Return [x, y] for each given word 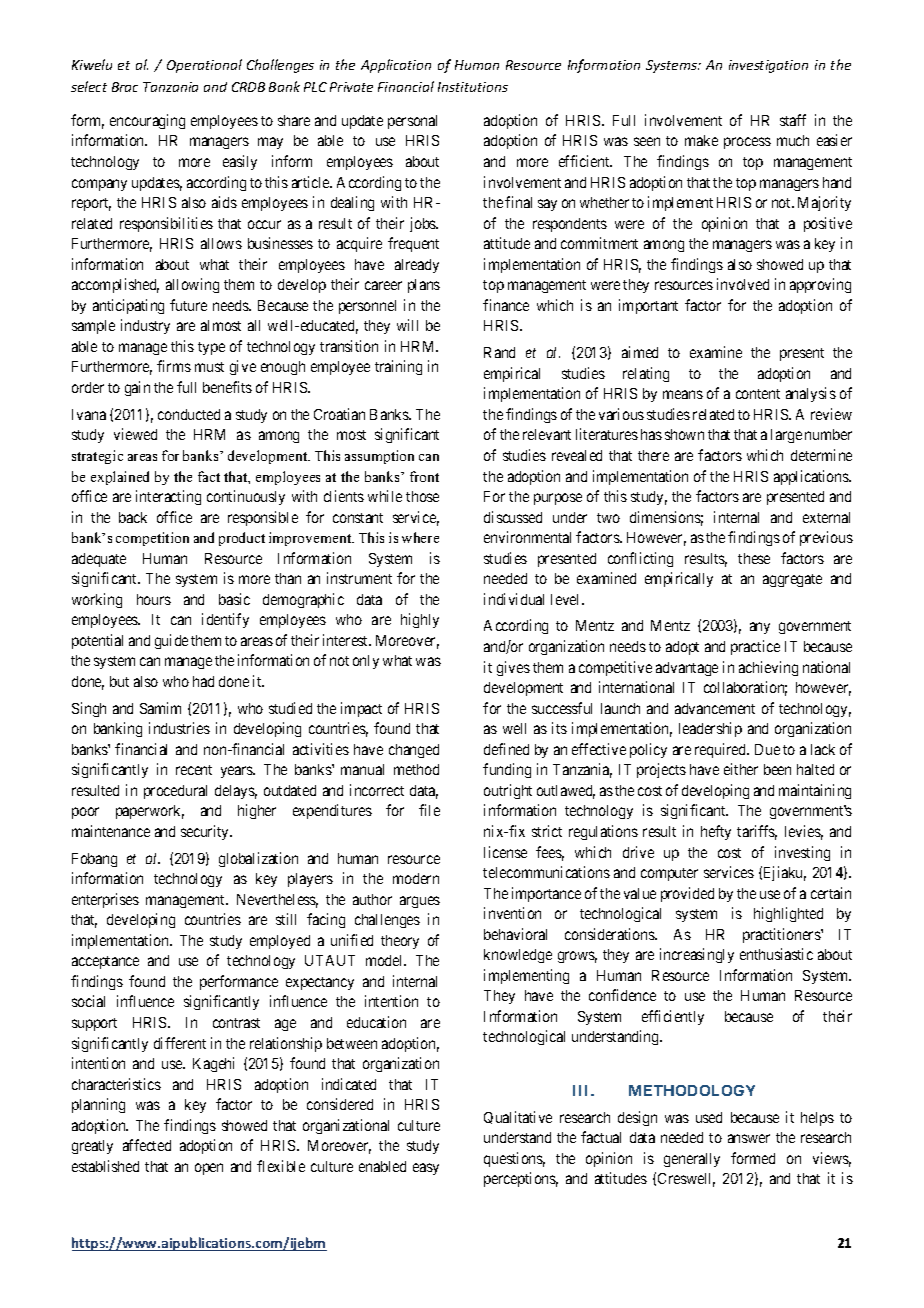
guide [171, 641]
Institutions [473, 87]
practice [755, 647]
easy [426, 1169]
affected [147, 1145]
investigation [768, 66]
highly [420, 620]
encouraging [147, 121]
